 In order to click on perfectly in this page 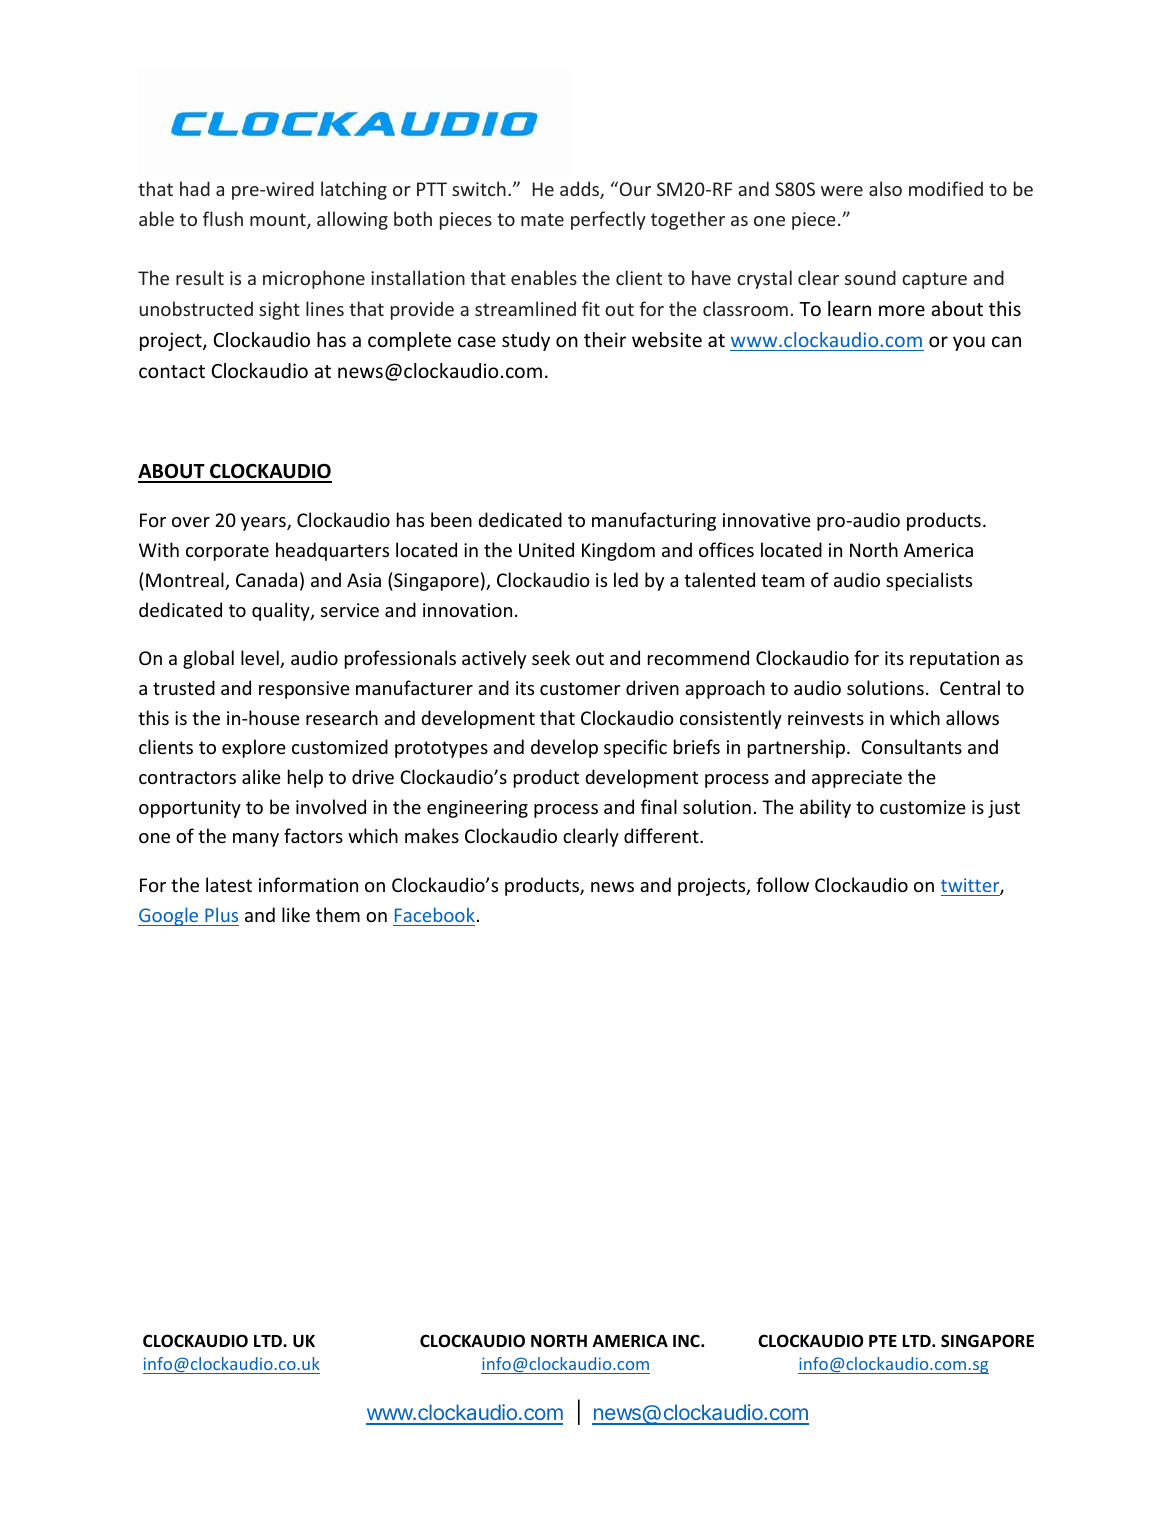, I will do `click(608, 220)`.
